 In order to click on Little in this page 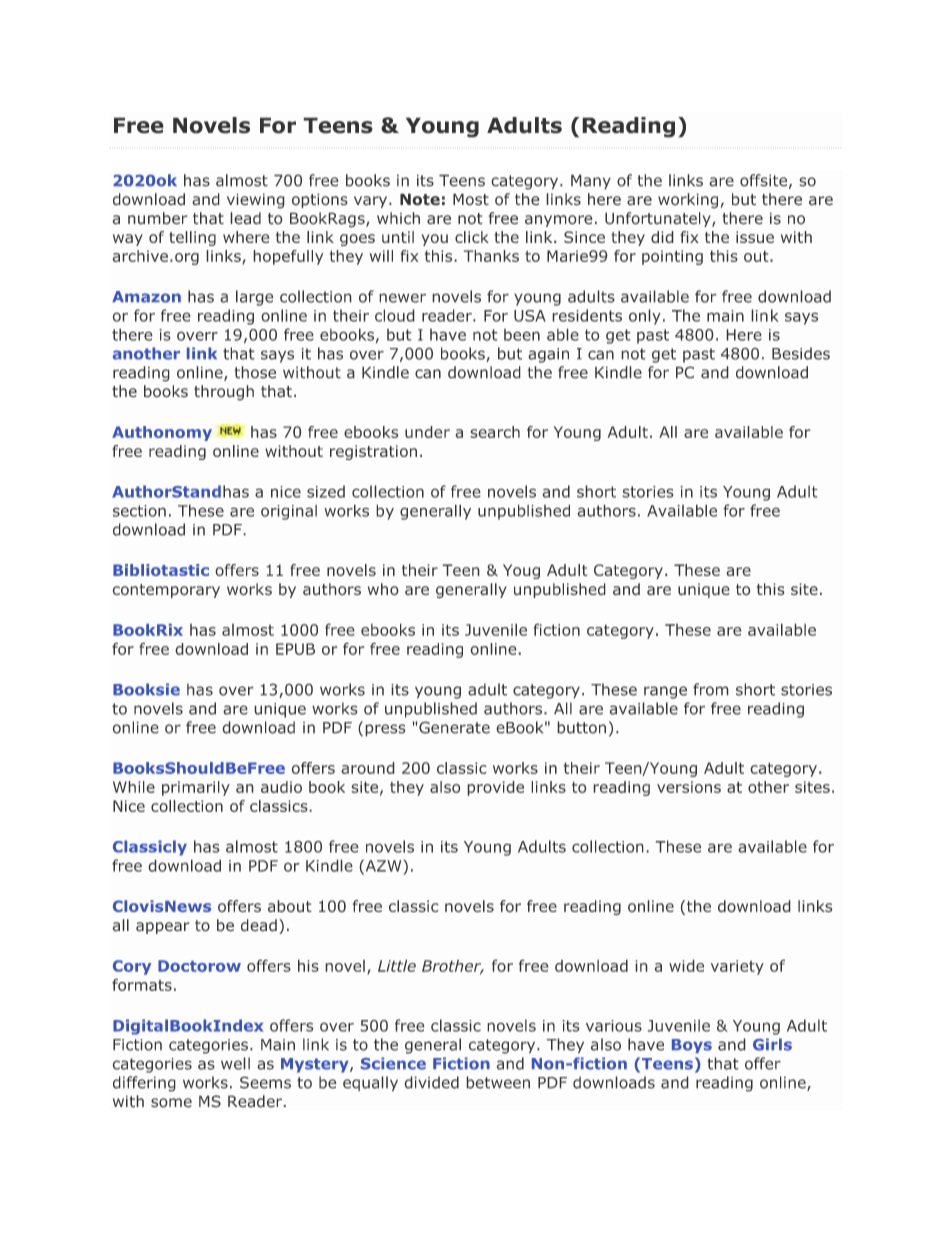, I will do `click(397, 965)`.
